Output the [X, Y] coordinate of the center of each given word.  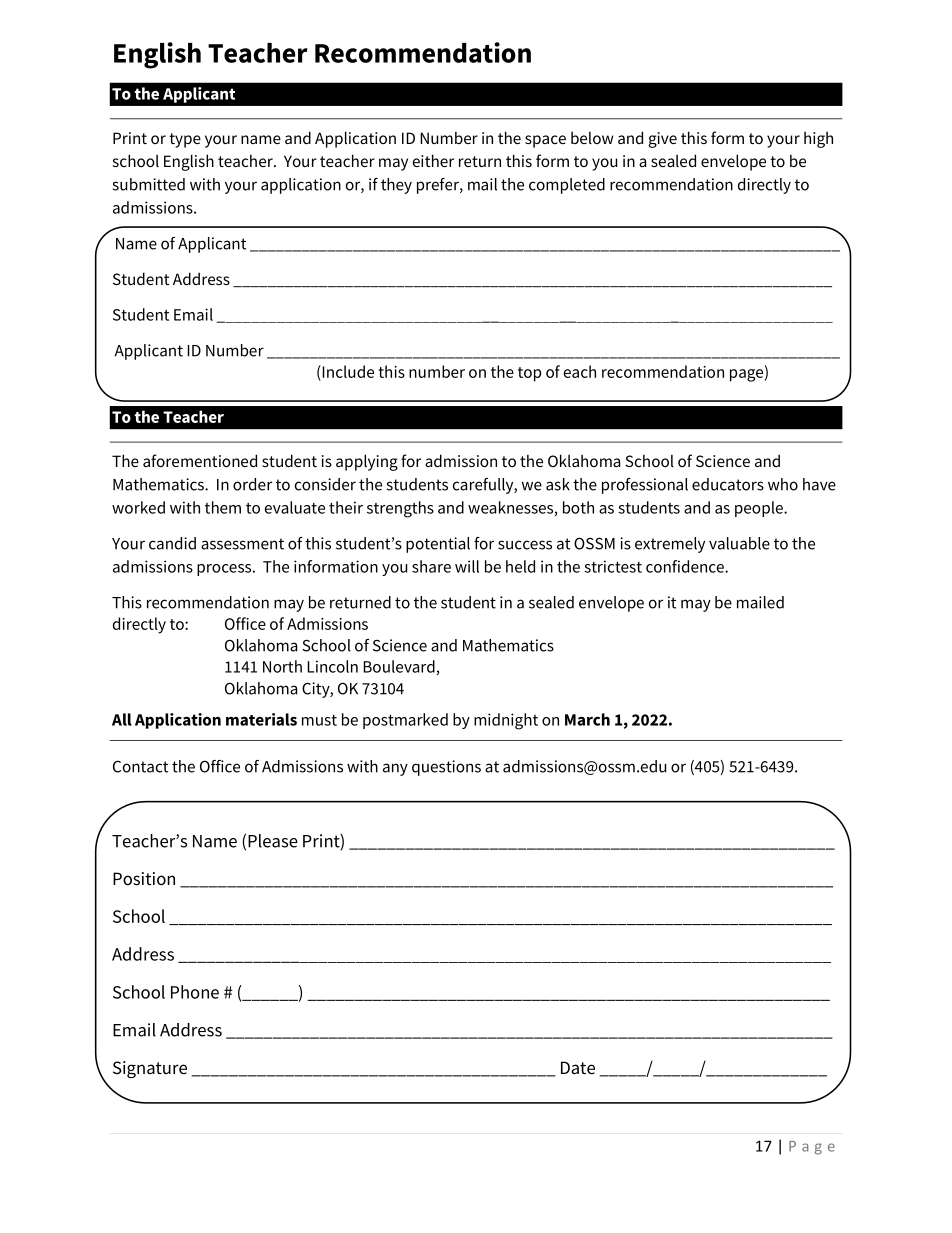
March [587, 719]
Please [273, 841]
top [529, 374]
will [467, 566]
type [185, 140]
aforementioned [200, 460]
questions [446, 768]
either [433, 160]
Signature [150, 1069]
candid [172, 543]
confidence [686, 566]
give [663, 140]
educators [728, 484]
